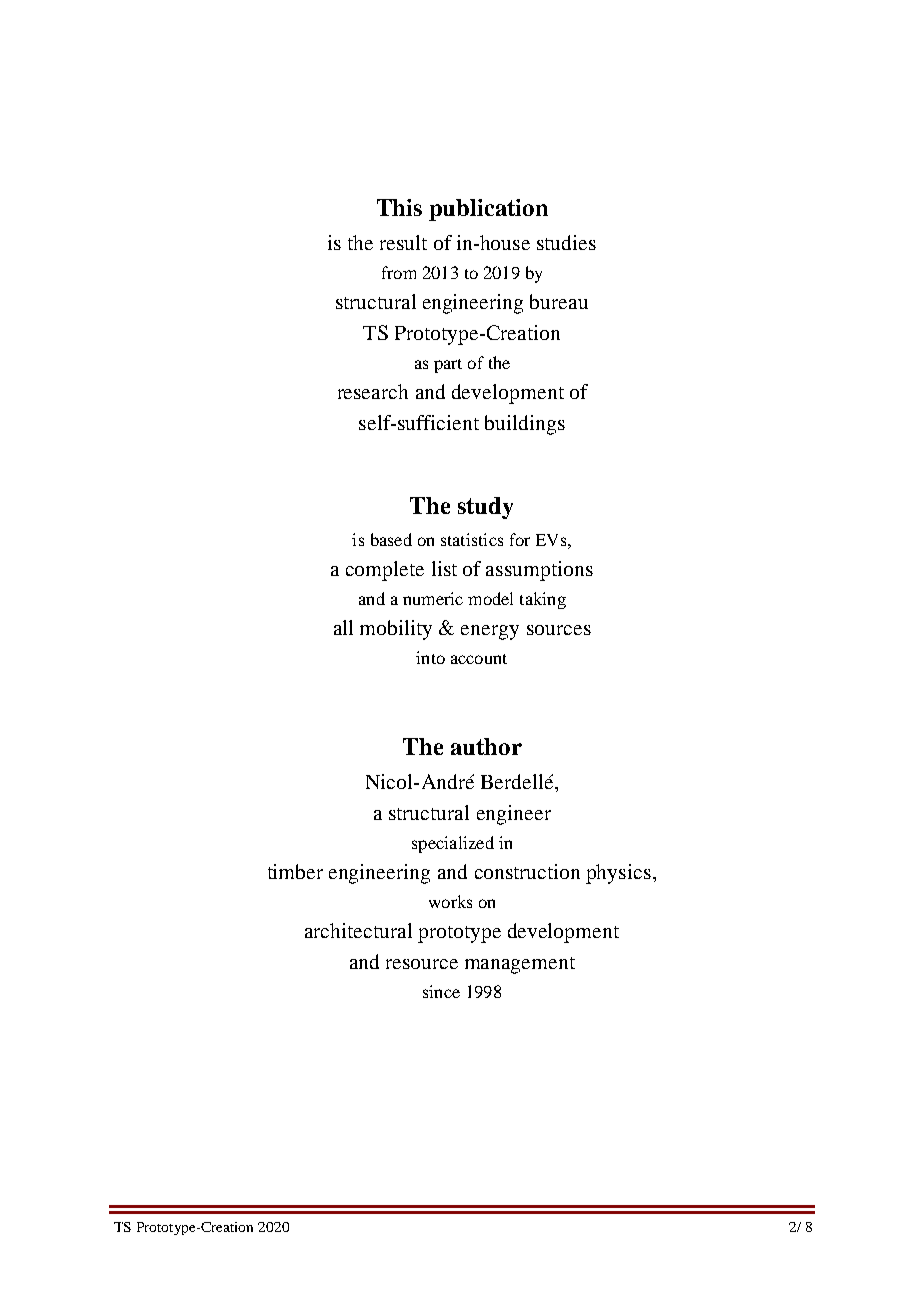 The height and width of the screenshot is (1308, 924). Describe the element at coordinates (525, 425) in the screenshot. I see `buildings` at that location.
